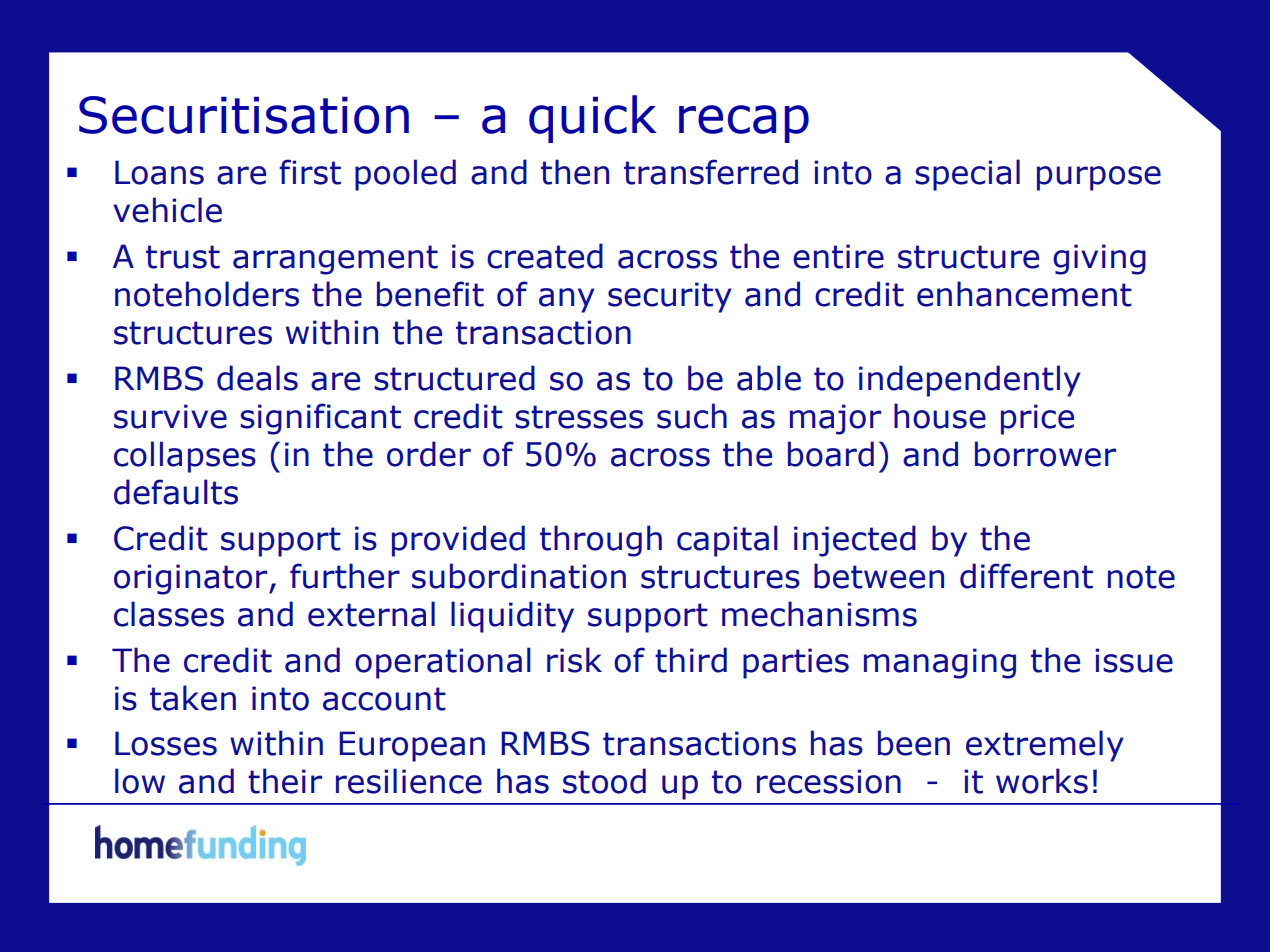 The width and height of the image is (1270, 952). What do you see at coordinates (967, 175) in the image?
I see `special` at bounding box center [967, 175].
